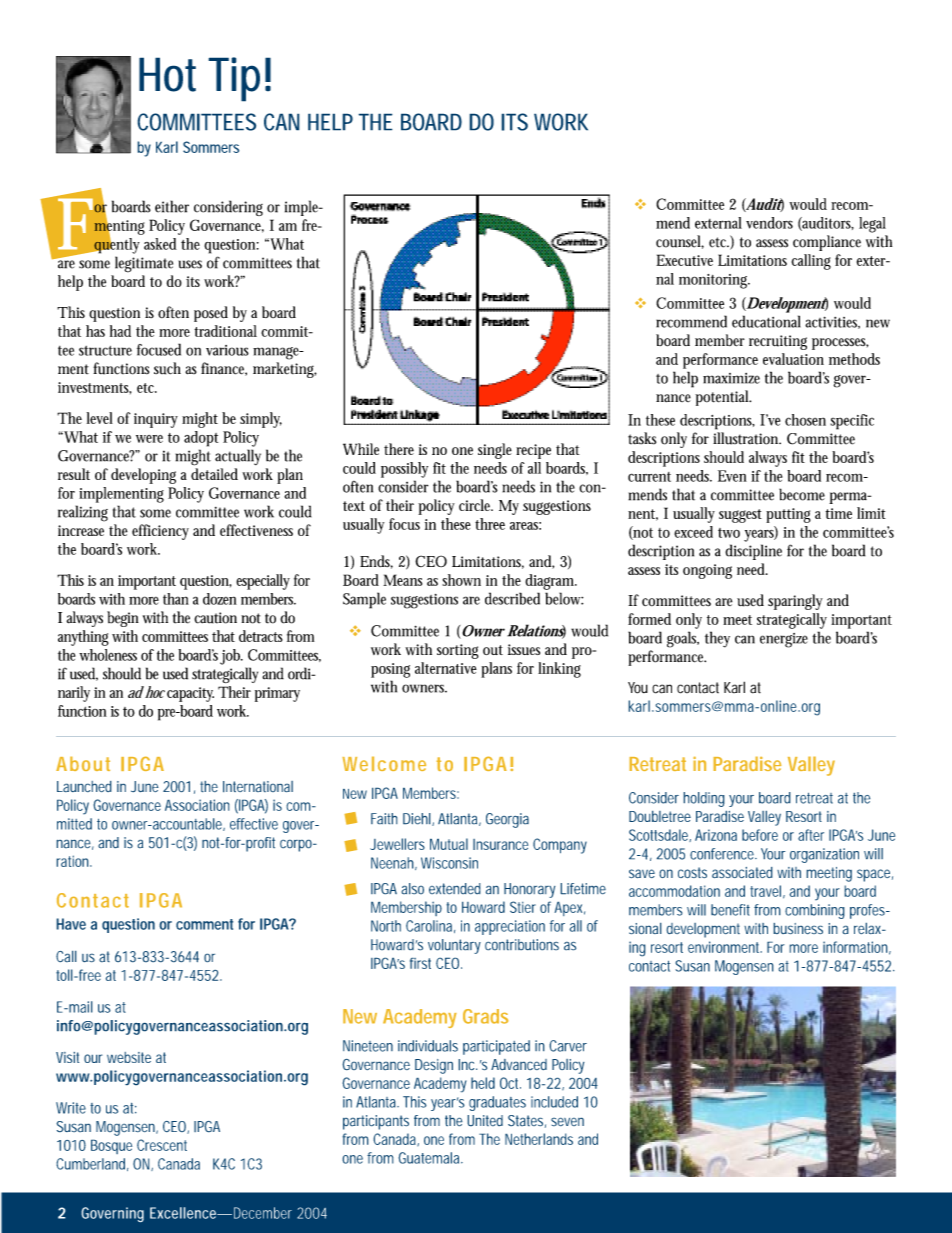 The width and height of the document is (952, 1233). I want to click on Hot, so click(167, 74).
